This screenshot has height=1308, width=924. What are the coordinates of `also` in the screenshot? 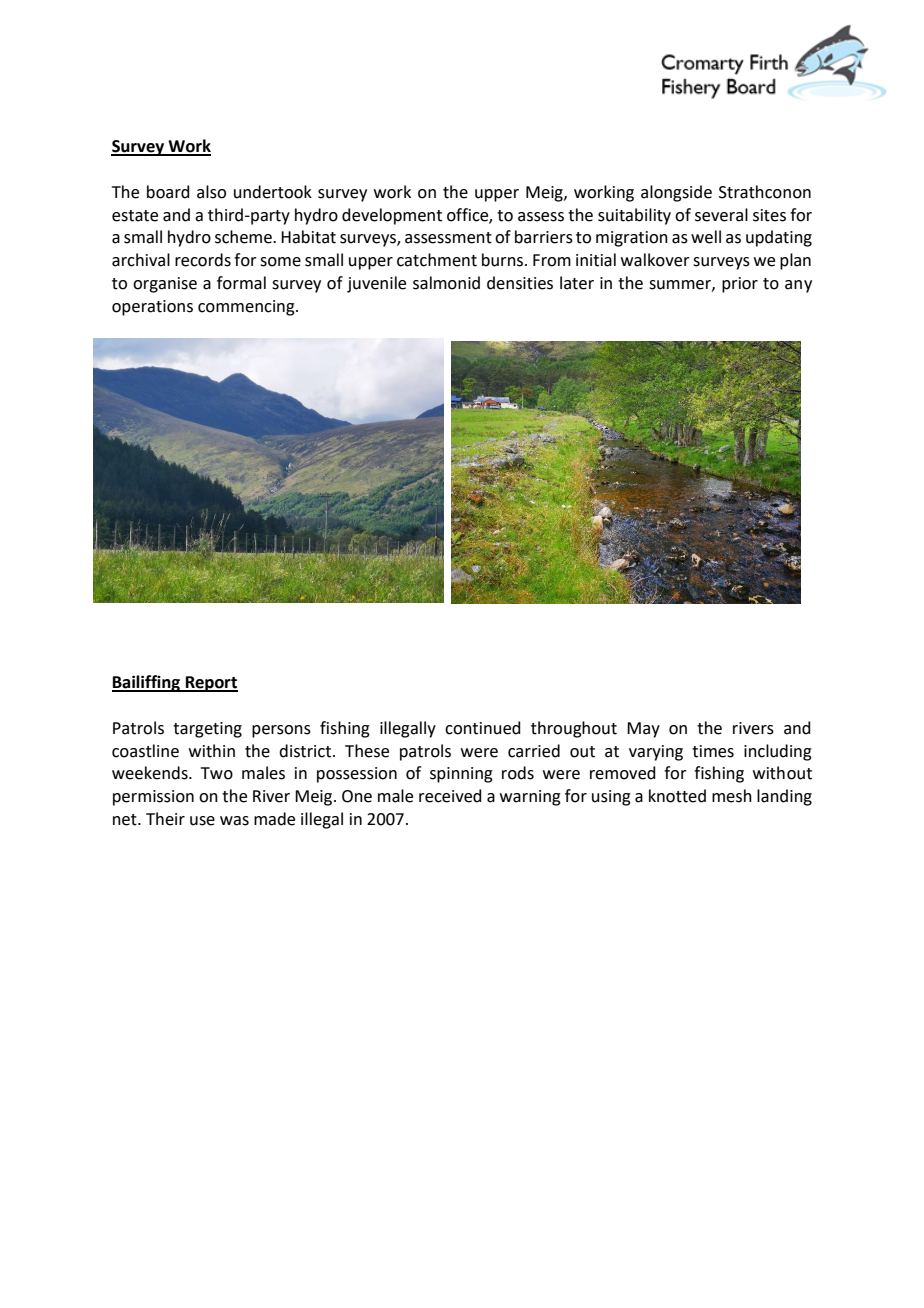 It's located at (211, 192).
